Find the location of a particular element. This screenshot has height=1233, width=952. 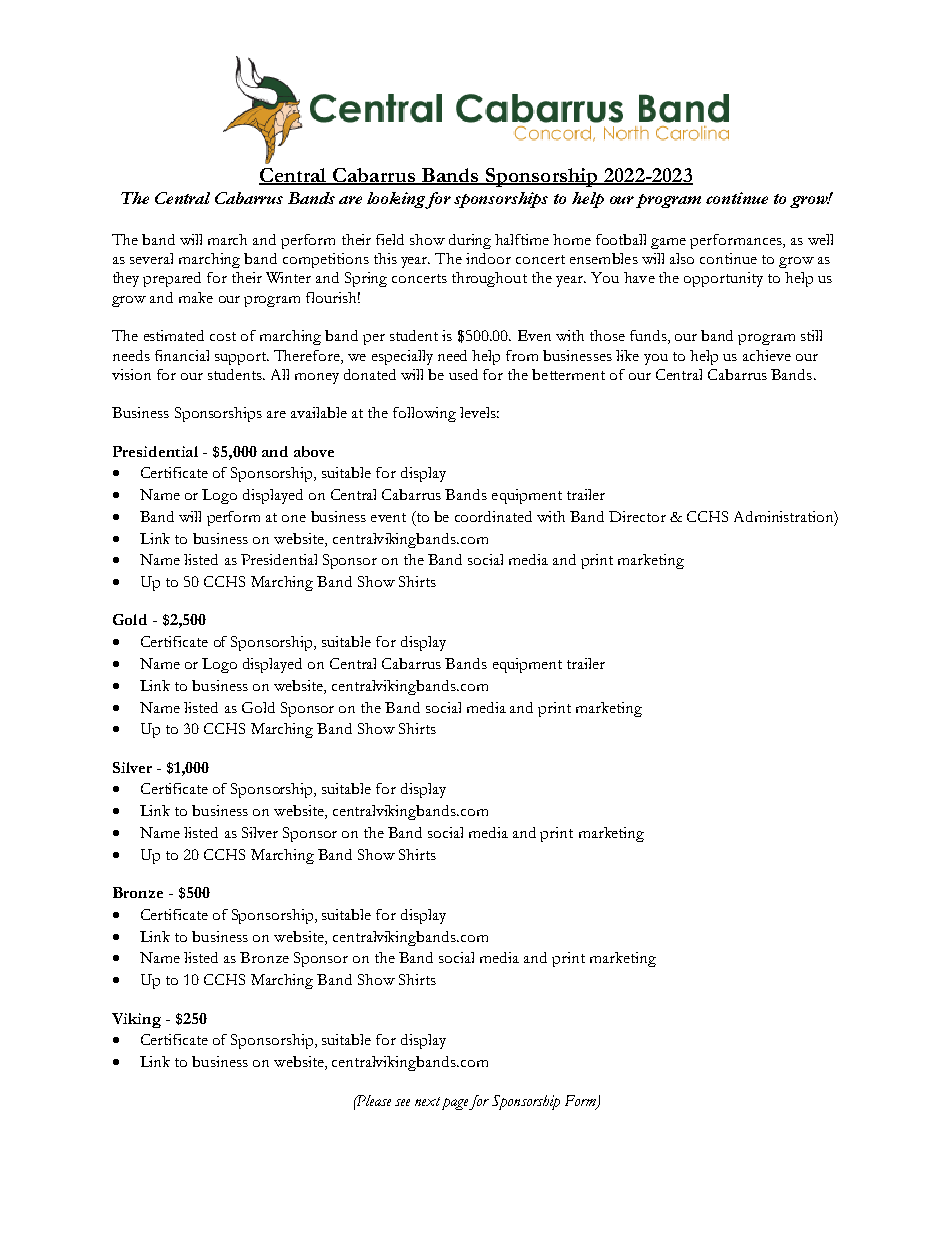

available is located at coordinates (319, 412).
